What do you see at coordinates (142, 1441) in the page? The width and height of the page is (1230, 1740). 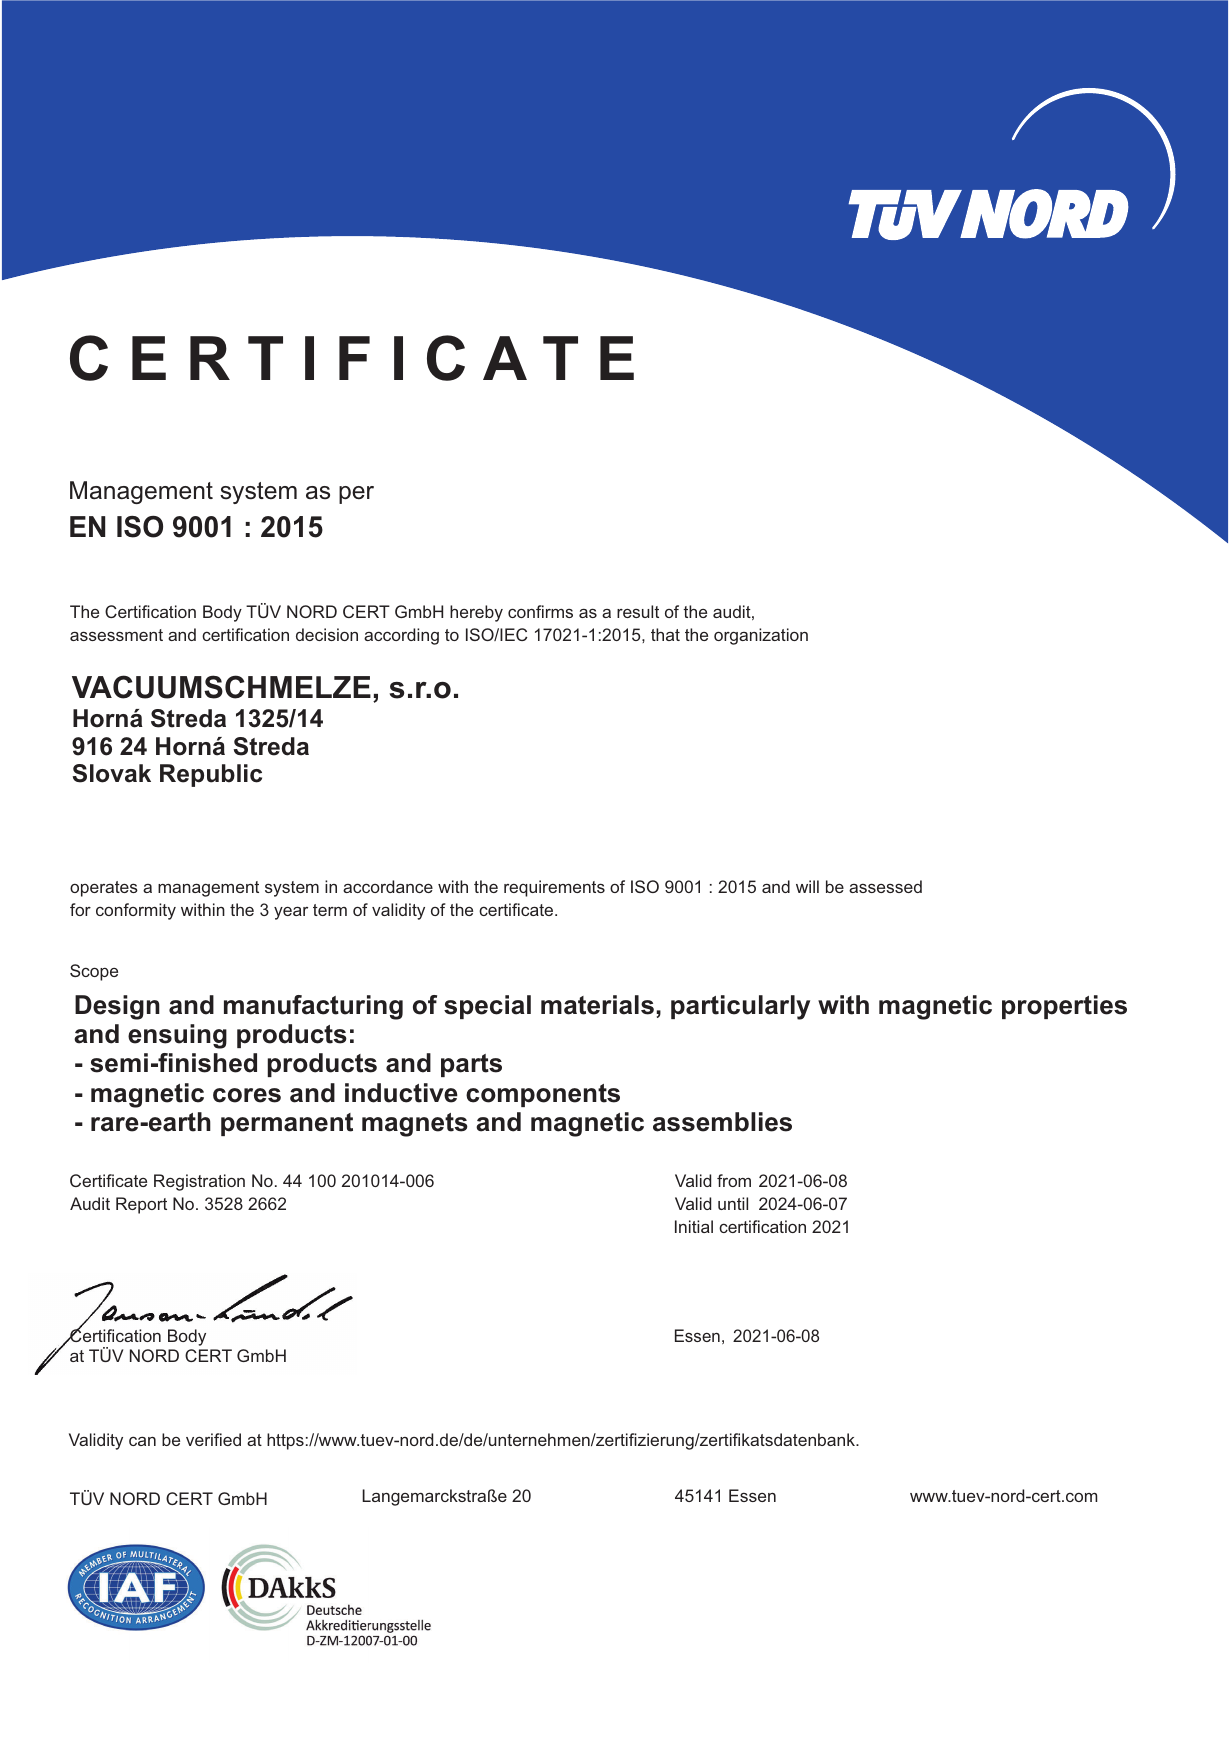 I see `can` at bounding box center [142, 1441].
